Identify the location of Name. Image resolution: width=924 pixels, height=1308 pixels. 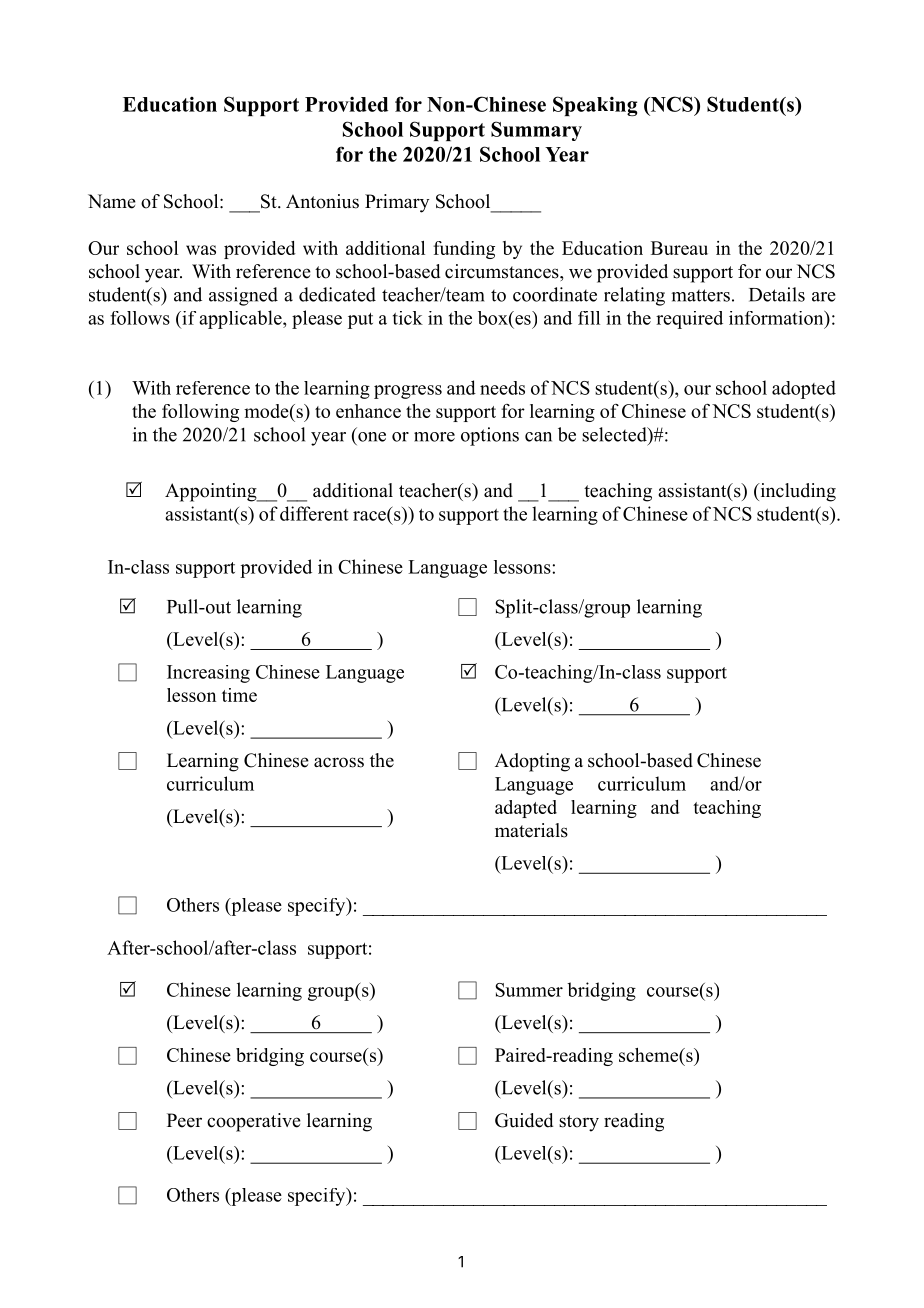
(112, 201).
